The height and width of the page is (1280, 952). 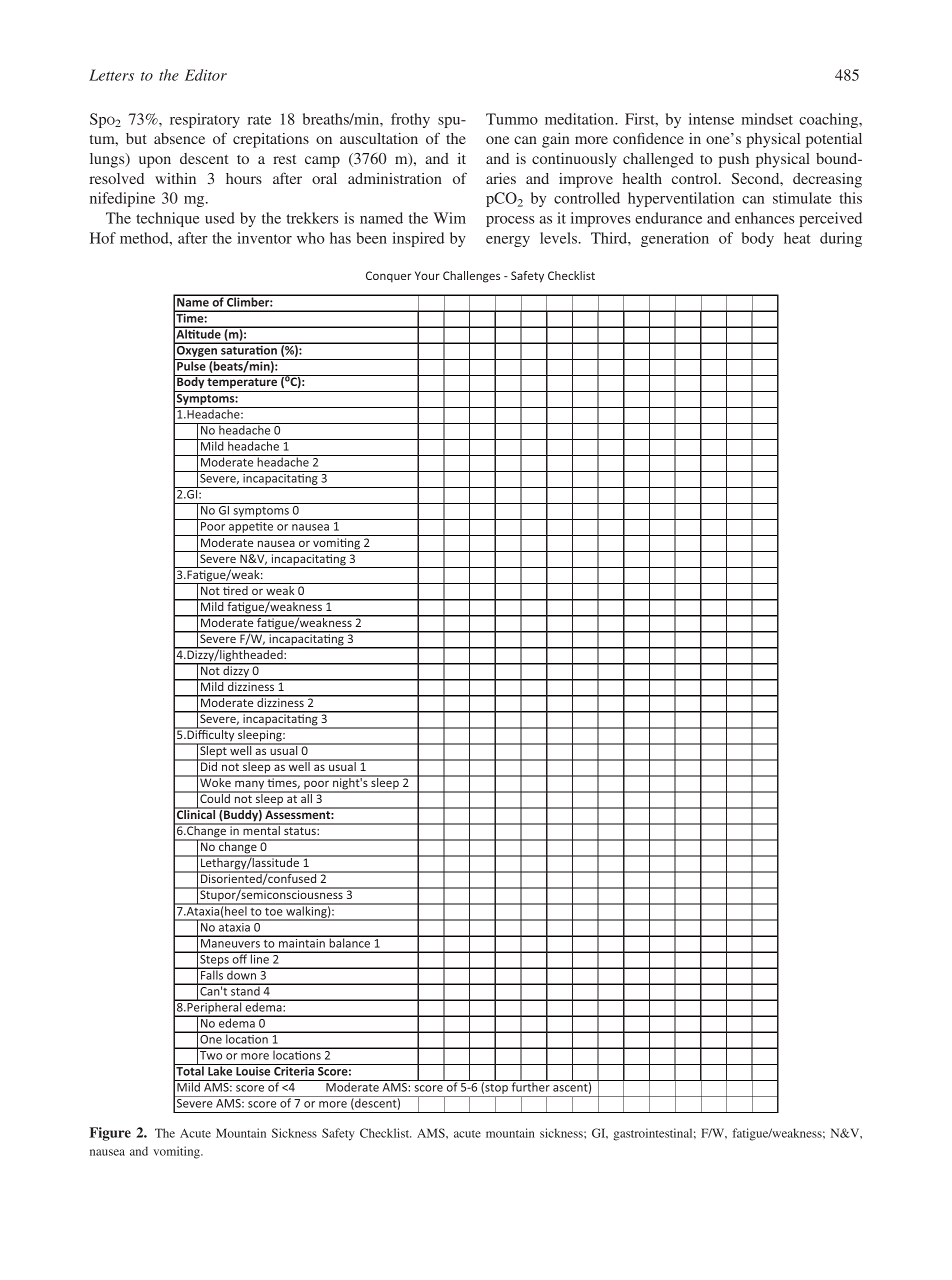 I want to click on further, so click(x=530, y=1086).
